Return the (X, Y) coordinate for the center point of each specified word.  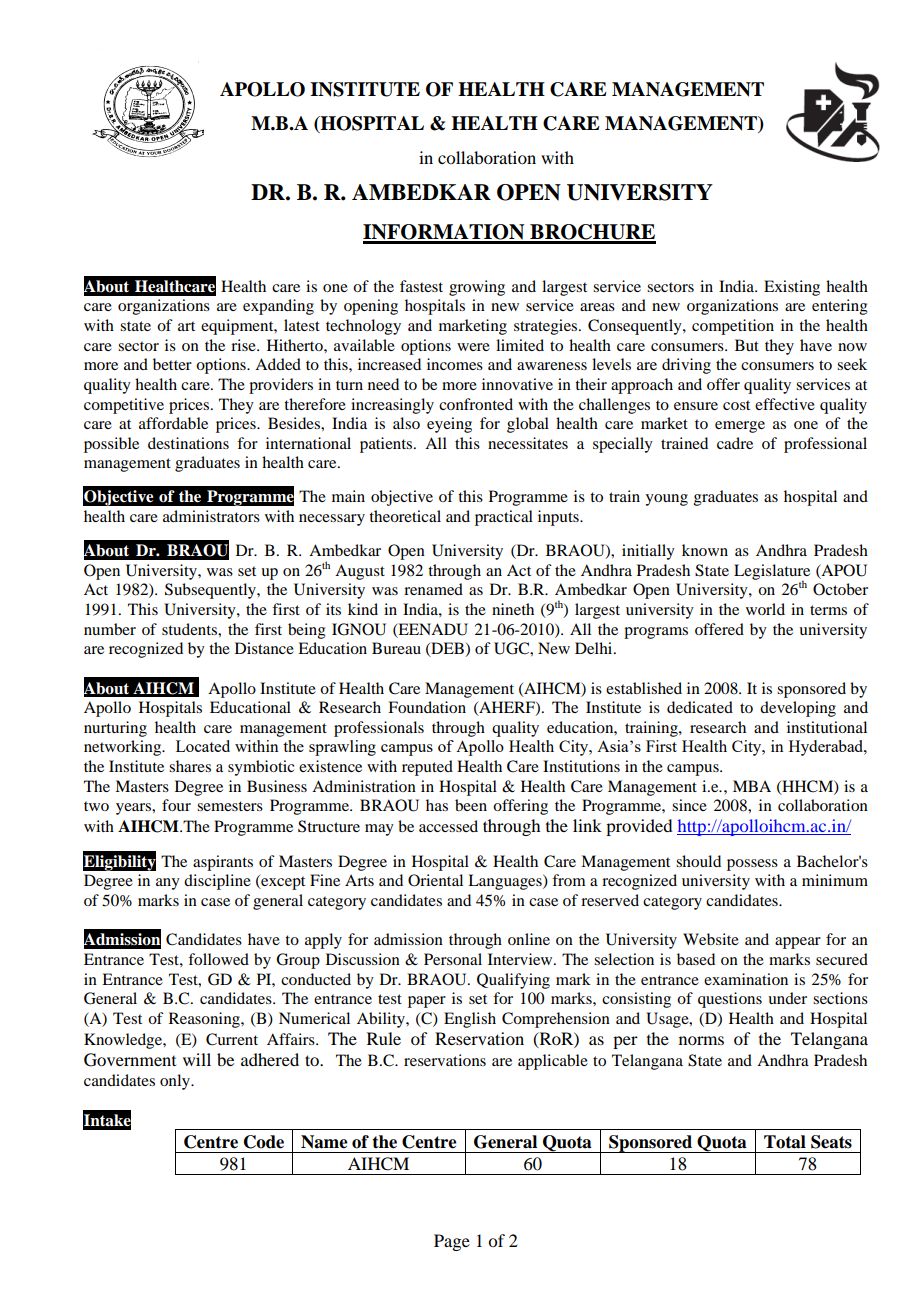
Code (264, 1142)
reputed (427, 768)
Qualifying (513, 981)
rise (244, 345)
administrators (211, 516)
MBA (752, 786)
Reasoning (205, 1020)
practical (504, 518)
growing (477, 288)
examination (746, 979)
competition (733, 327)
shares (190, 766)
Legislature (772, 573)
